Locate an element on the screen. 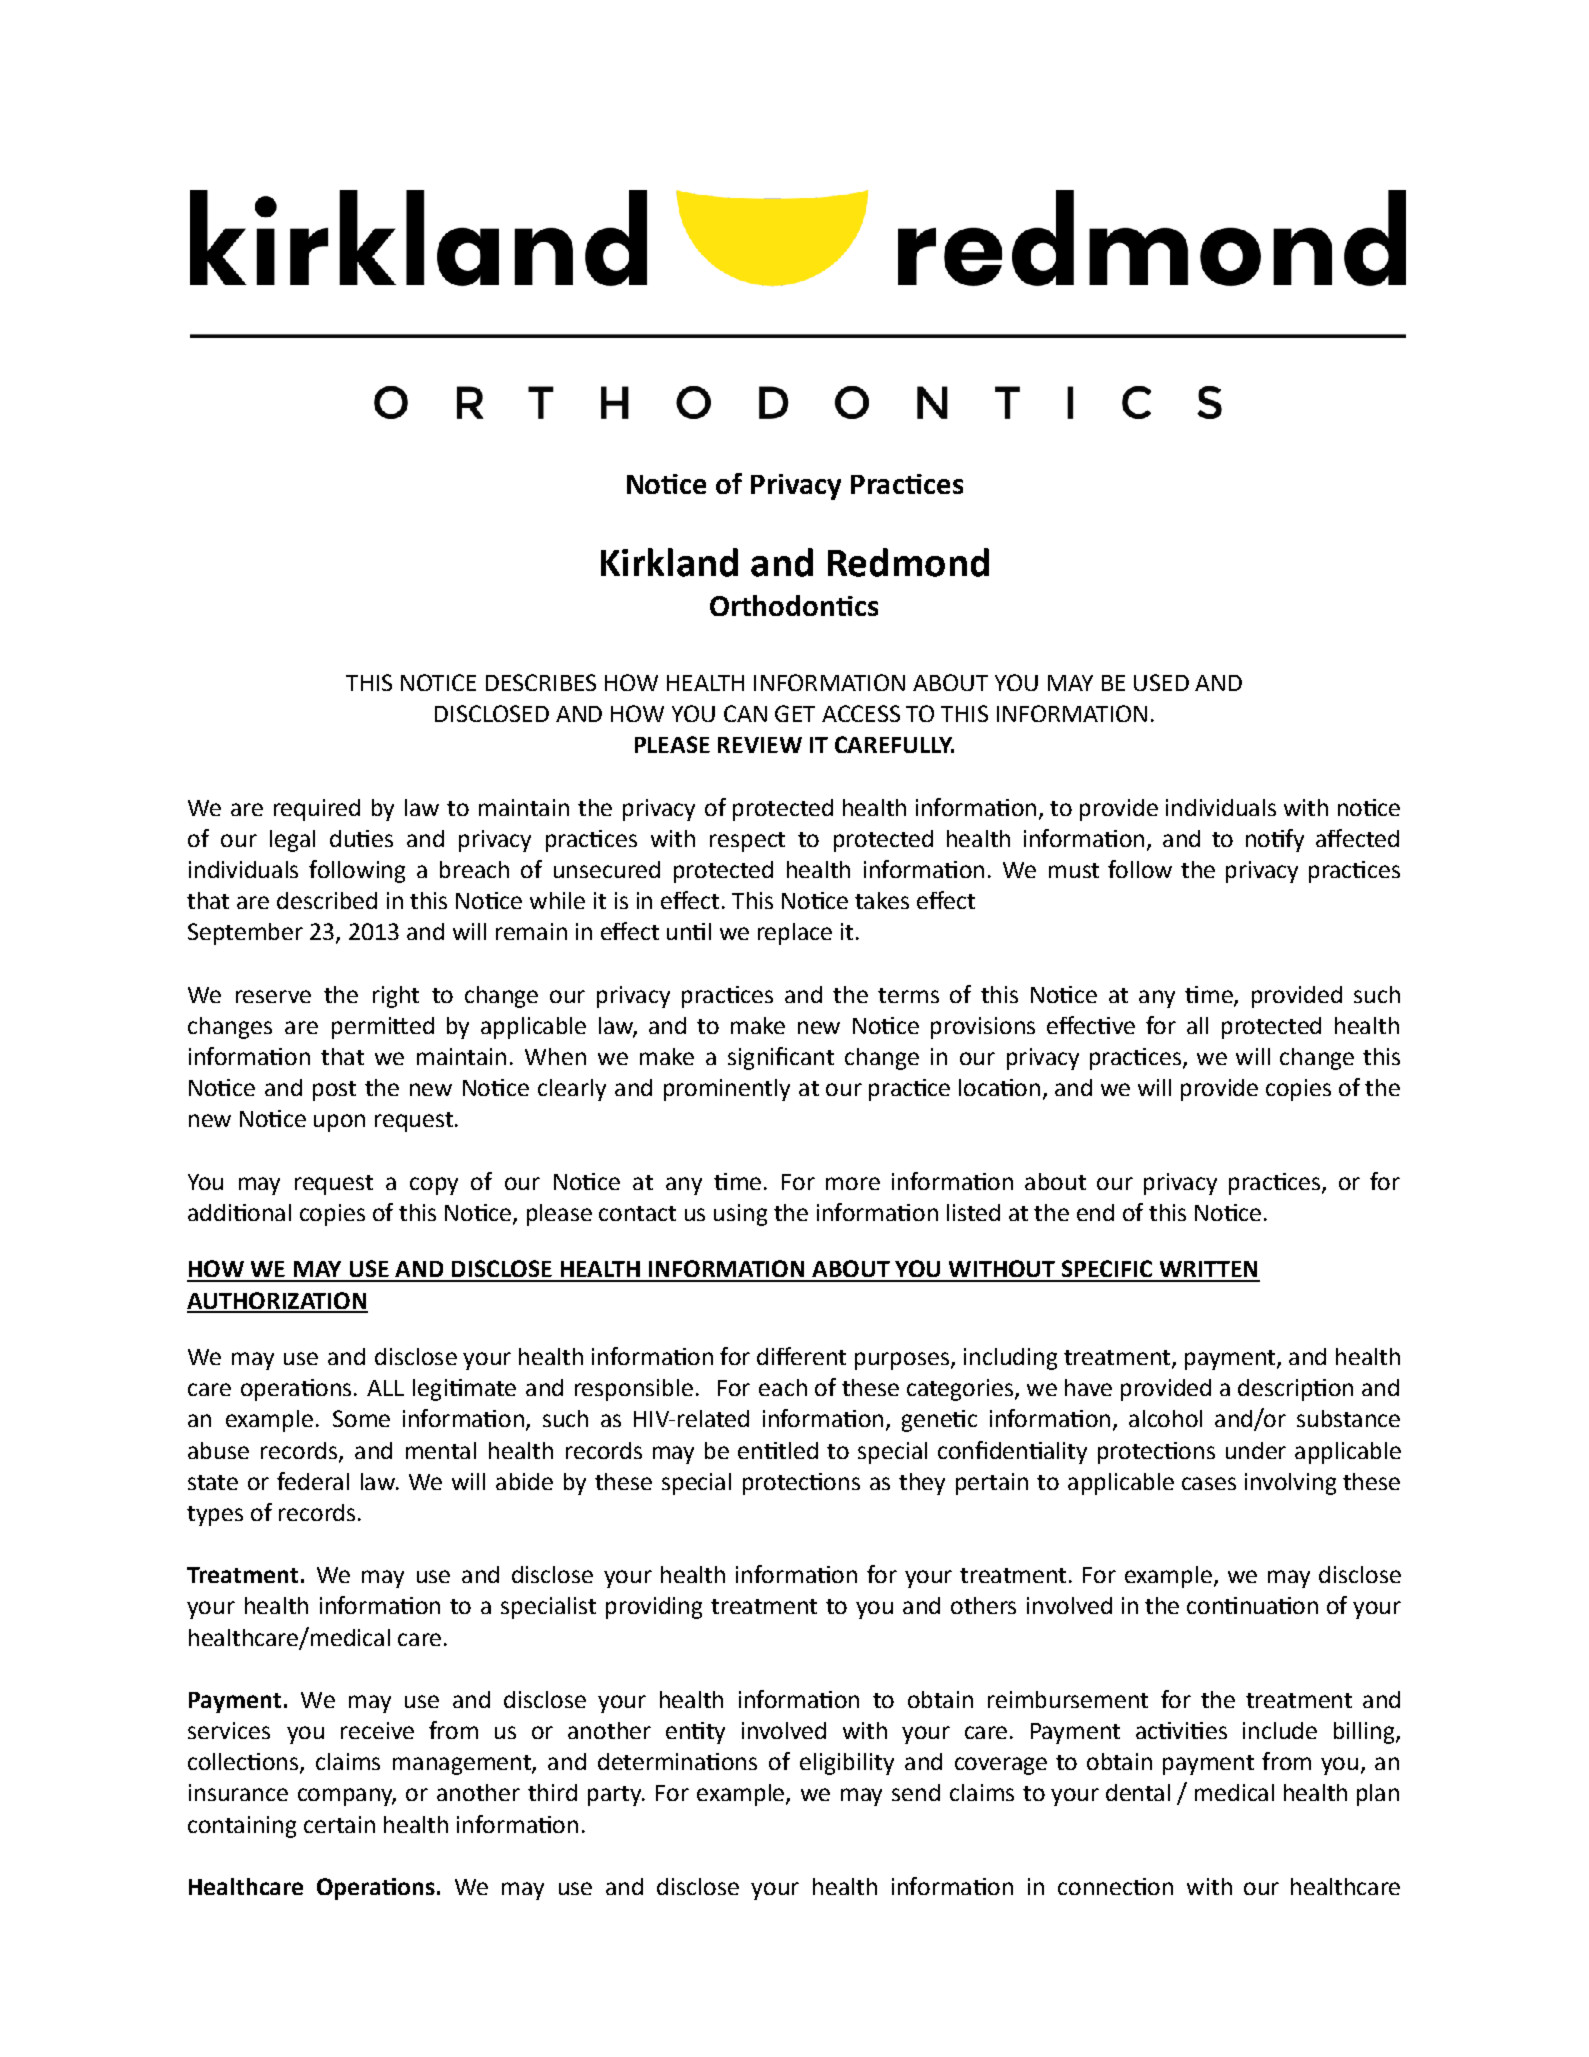 This screenshot has height=2057, width=1589. Redmond is located at coordinates (908, 562).
